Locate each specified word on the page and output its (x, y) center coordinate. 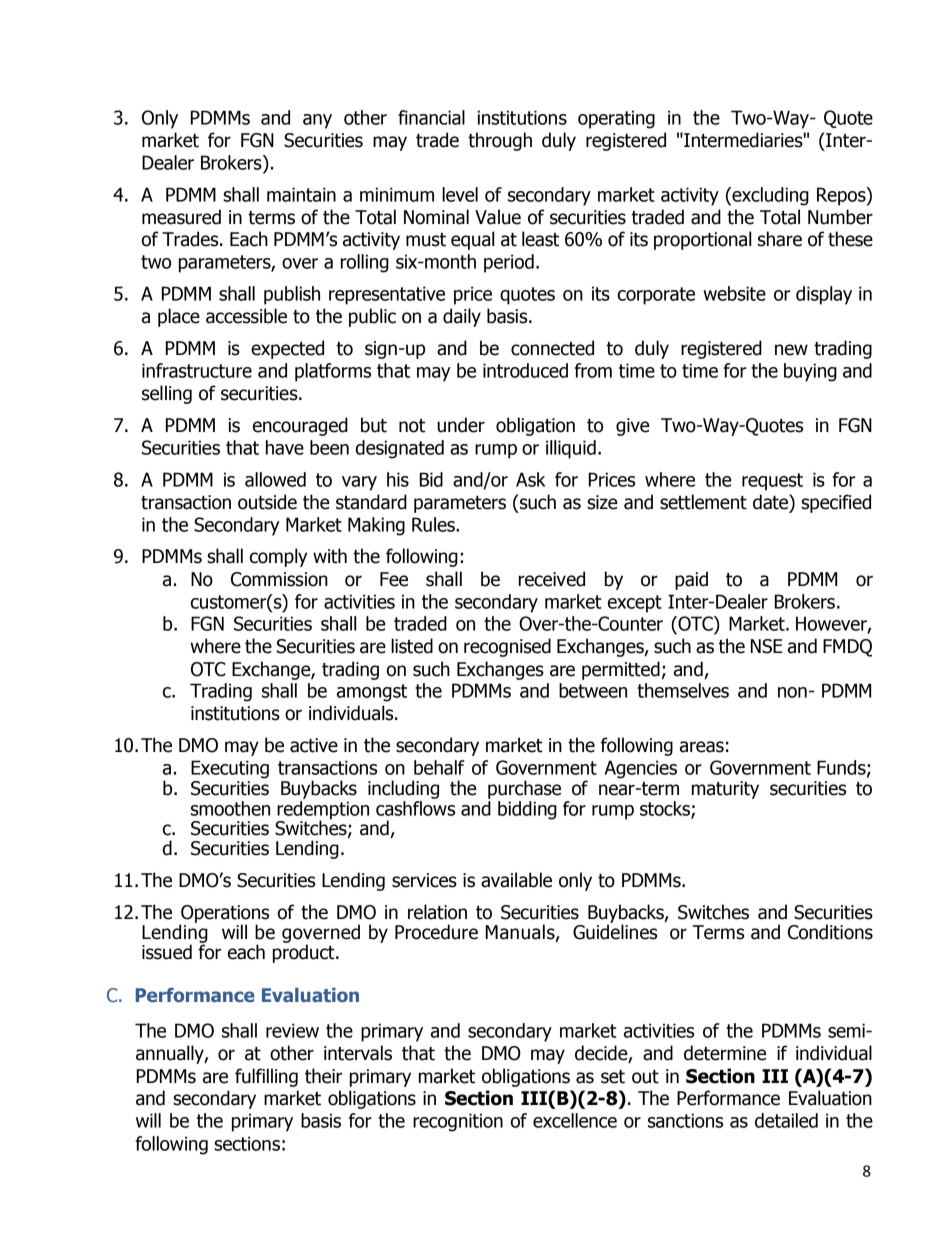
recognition (458, 1122)
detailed (786, 1120)
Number (840, 217)
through (500, 141)
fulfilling (266, 1077)
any (317, 121)
